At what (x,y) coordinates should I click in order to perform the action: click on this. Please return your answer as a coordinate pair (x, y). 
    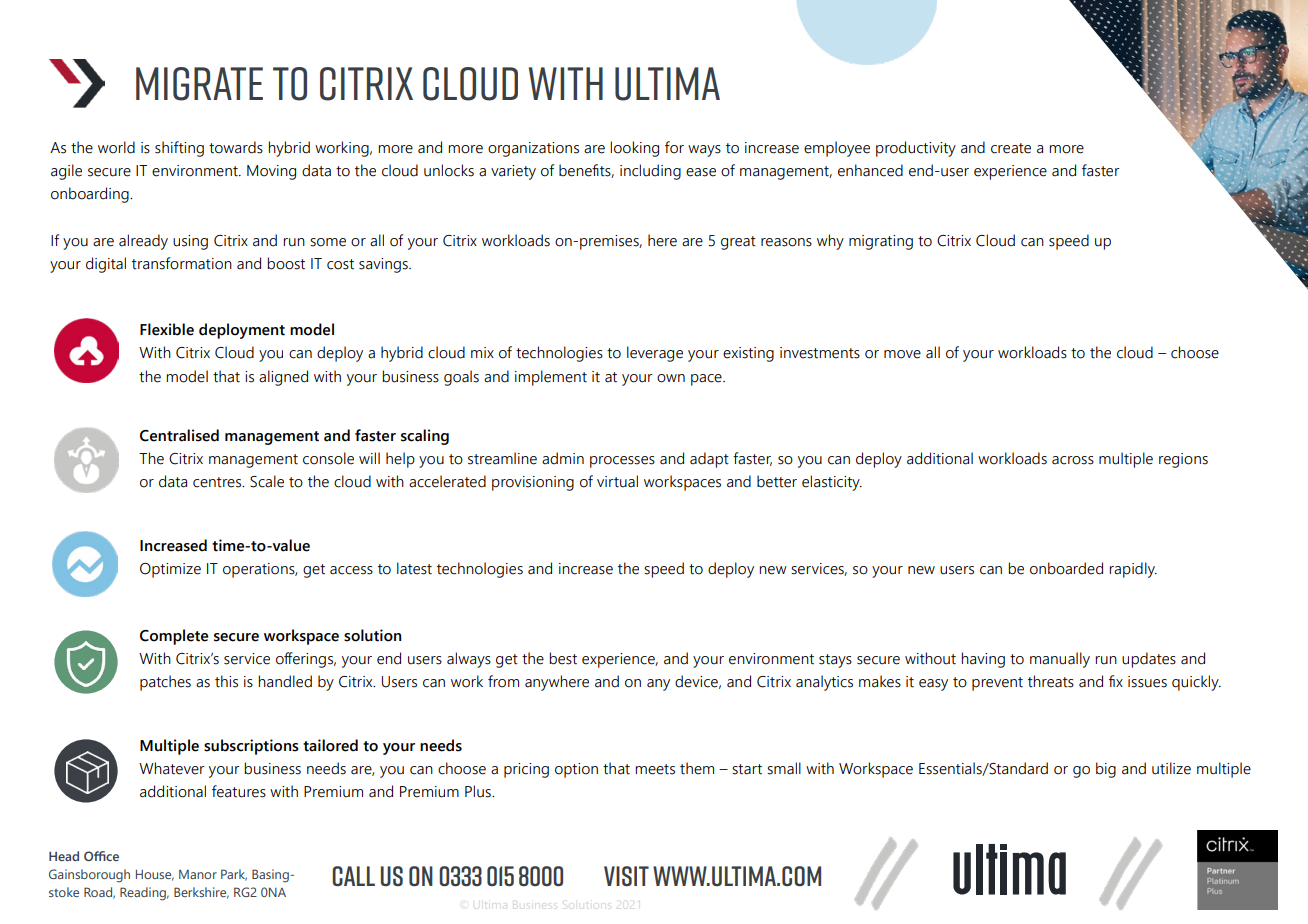
    Looking at the image, I should click on (226, 681).
